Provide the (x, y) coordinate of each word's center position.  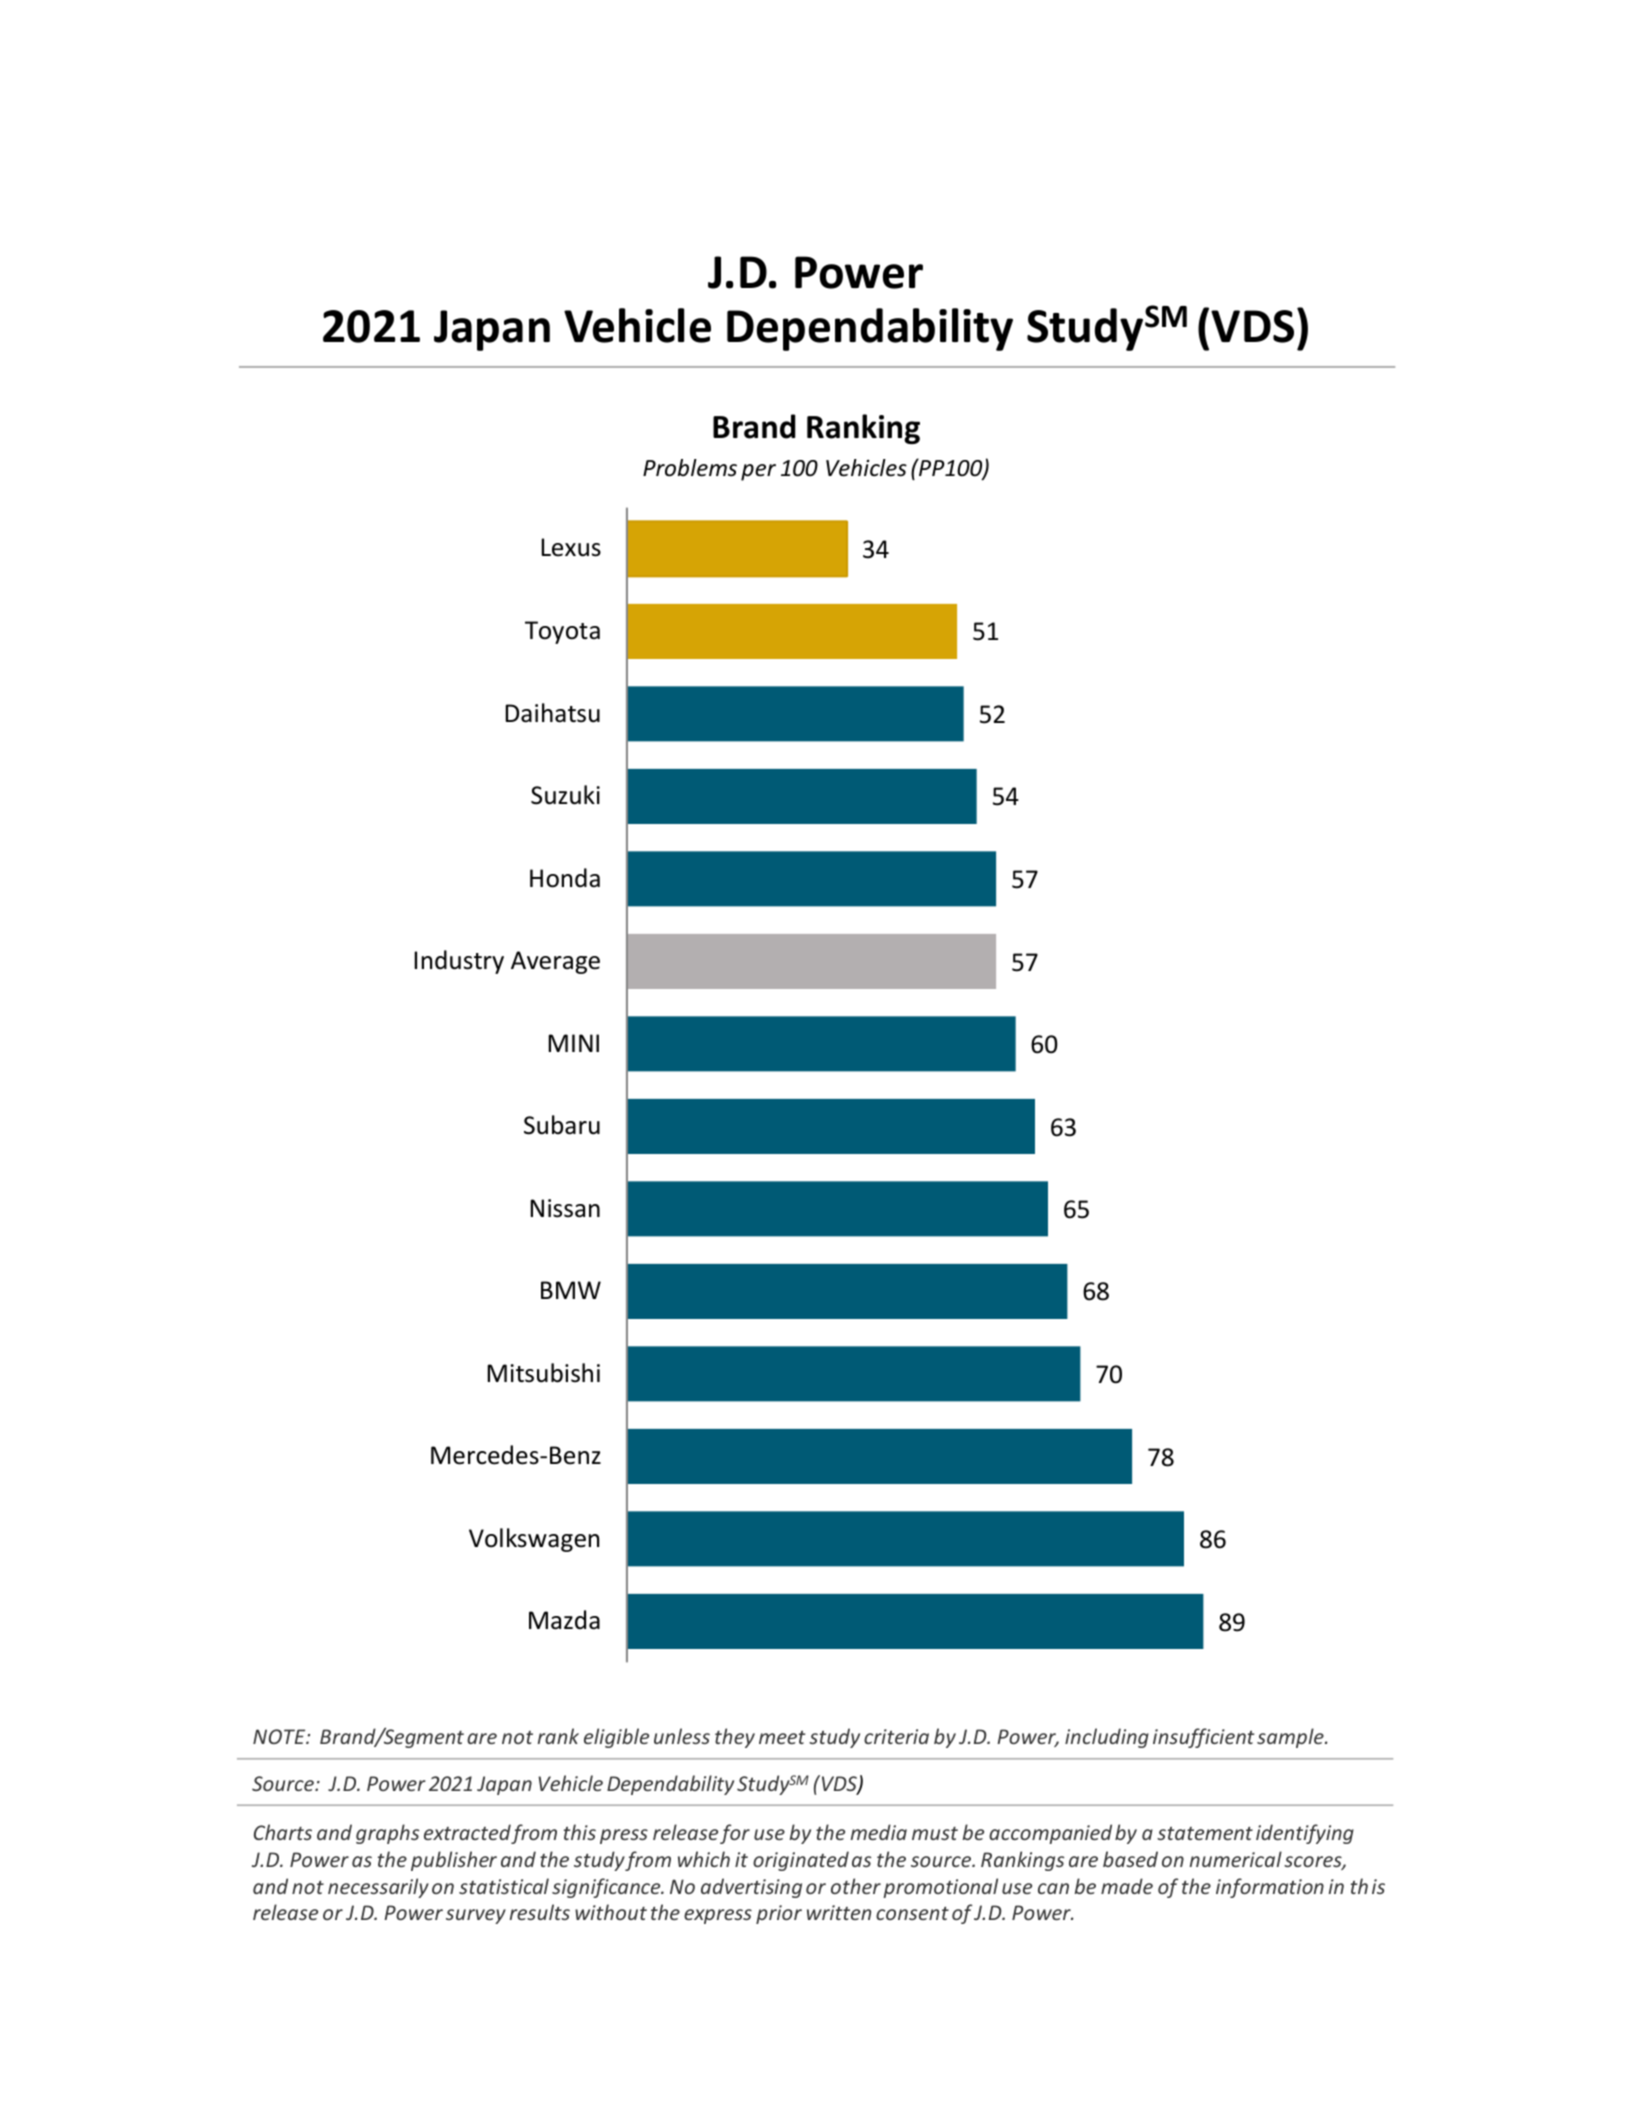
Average (555, 962)
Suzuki (565, 795)
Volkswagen (534, 1540)
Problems (690, 468)
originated (801, 1861)
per (758, 472)
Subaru (562, 1125)
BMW (571, 1290)
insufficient (1203, 1738)
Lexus (571, 547)
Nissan (565, 1208)
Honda (565, 878)
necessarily (378, 1888)
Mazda (564, 1620)
